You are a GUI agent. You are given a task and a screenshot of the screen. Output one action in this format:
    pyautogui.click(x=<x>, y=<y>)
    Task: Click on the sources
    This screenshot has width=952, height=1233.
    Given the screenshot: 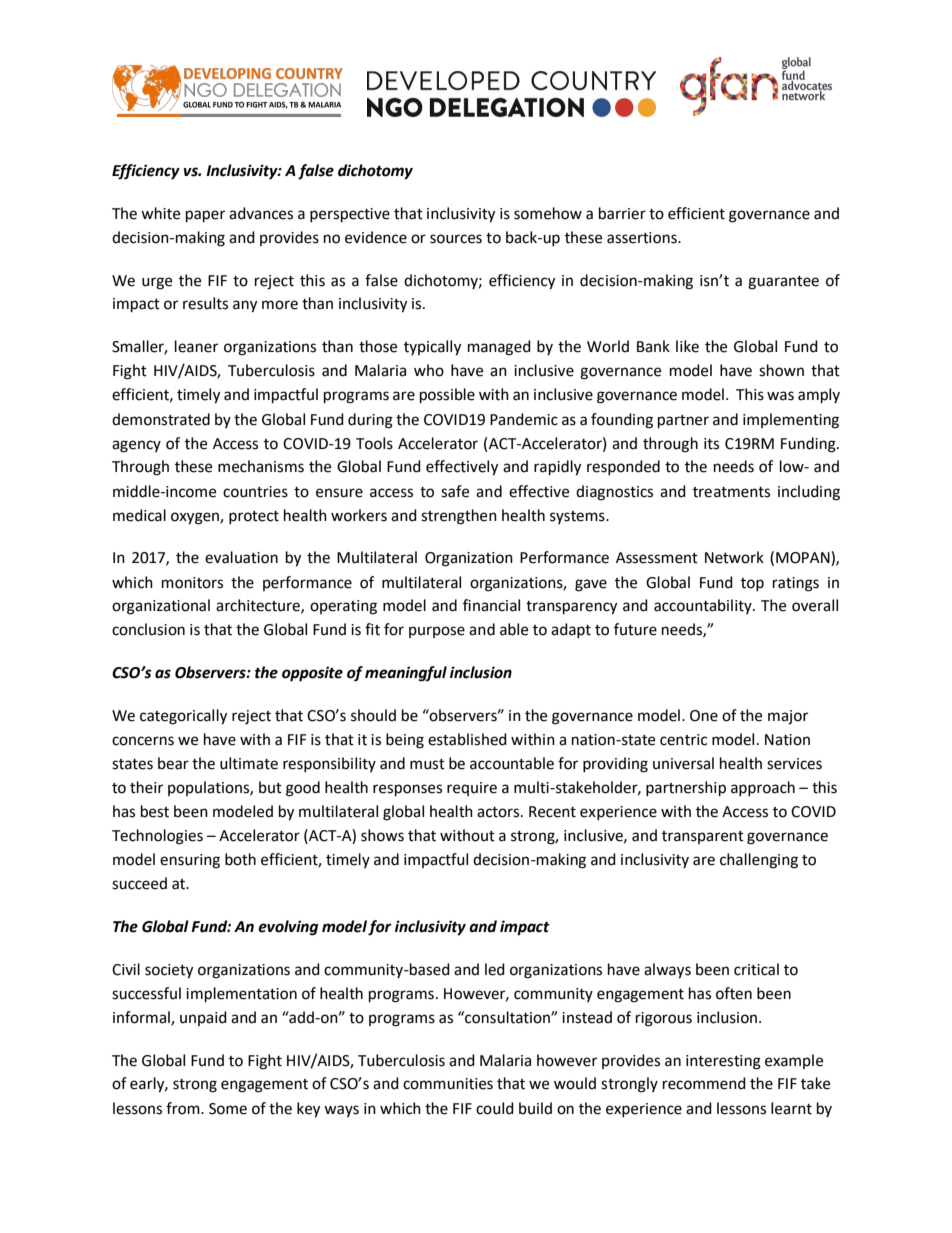 What is the action you would take?
    pyautogui.click(x=456, y=239)
